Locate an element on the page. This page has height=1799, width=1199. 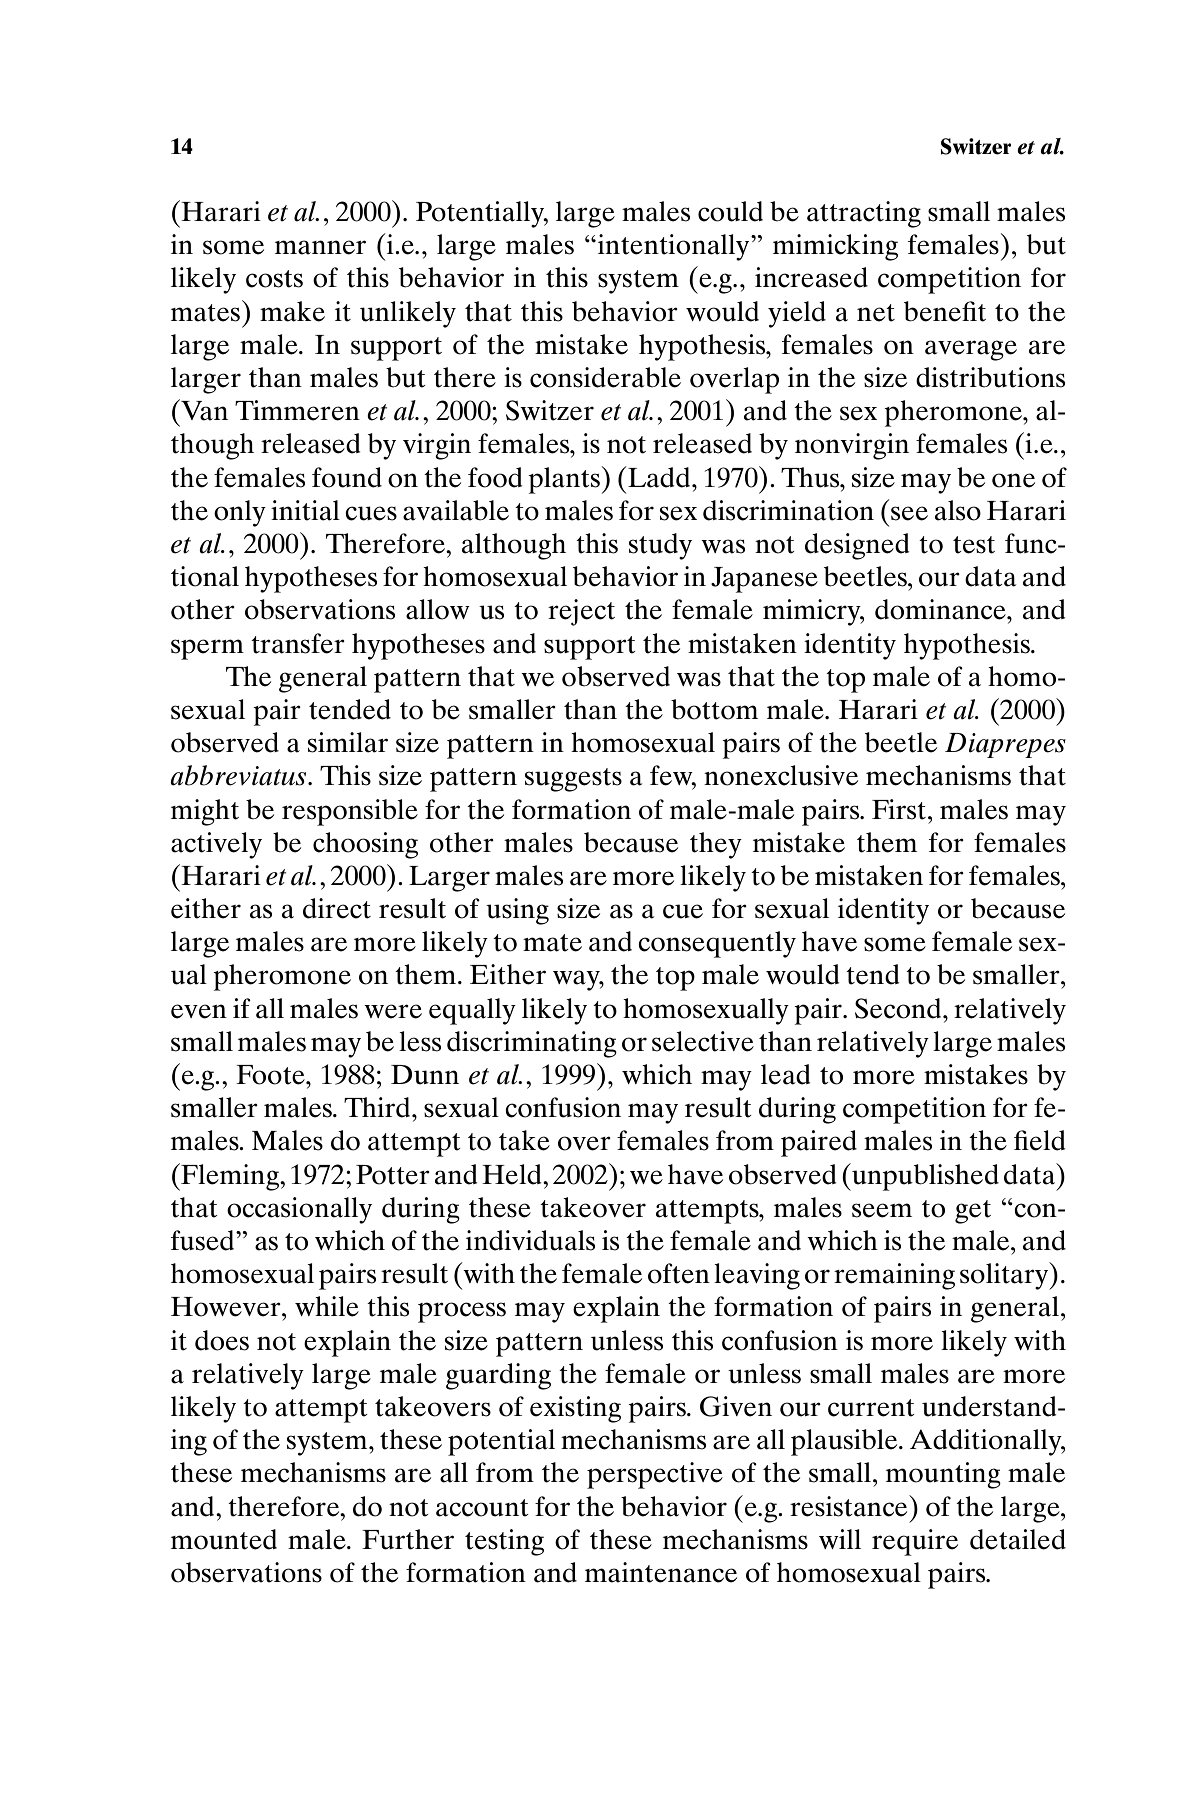
direct is located at coordinates (337, 908).
